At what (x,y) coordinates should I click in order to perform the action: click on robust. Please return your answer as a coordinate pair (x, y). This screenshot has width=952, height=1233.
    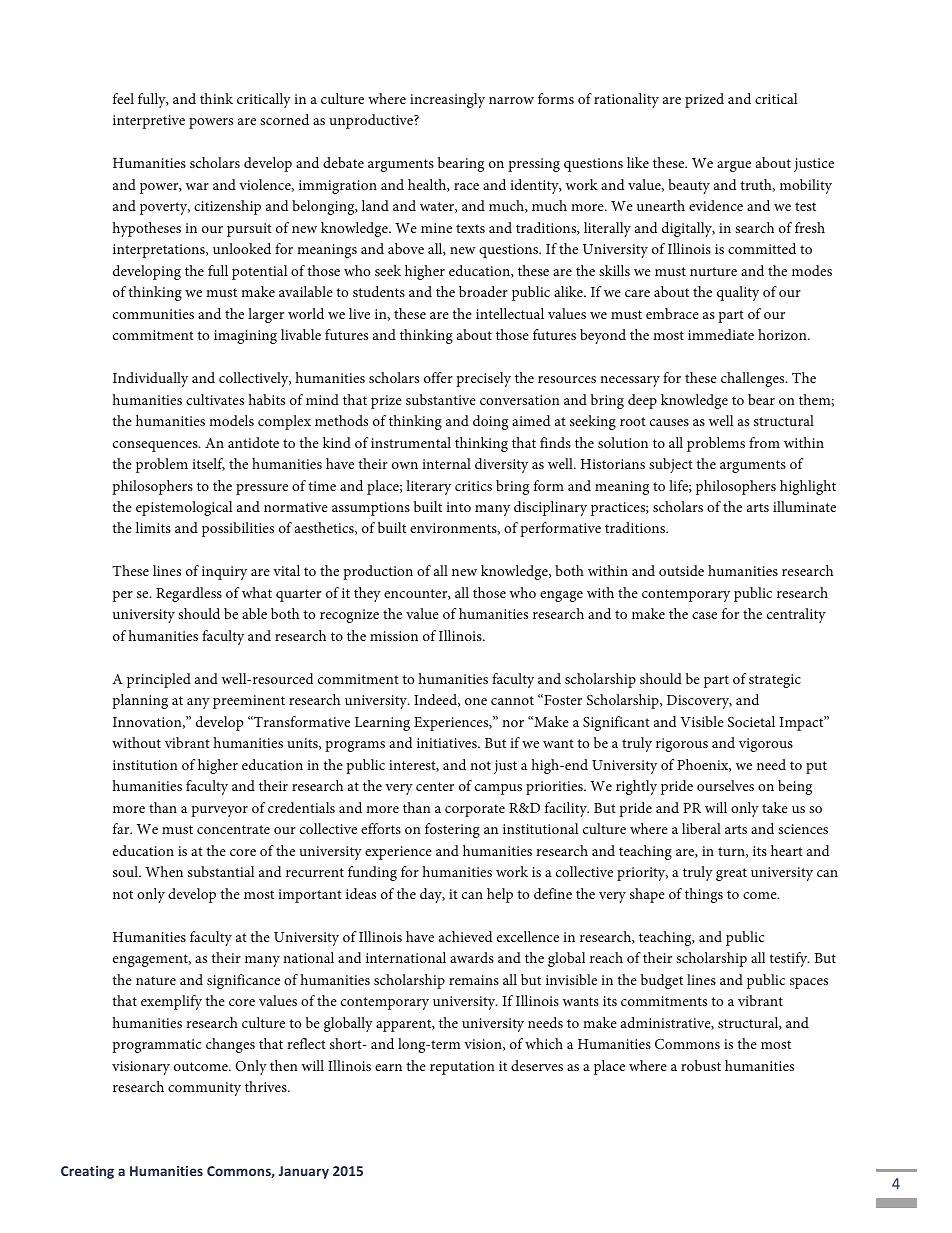
    Looking at the image, I should click on (701, 1065).
